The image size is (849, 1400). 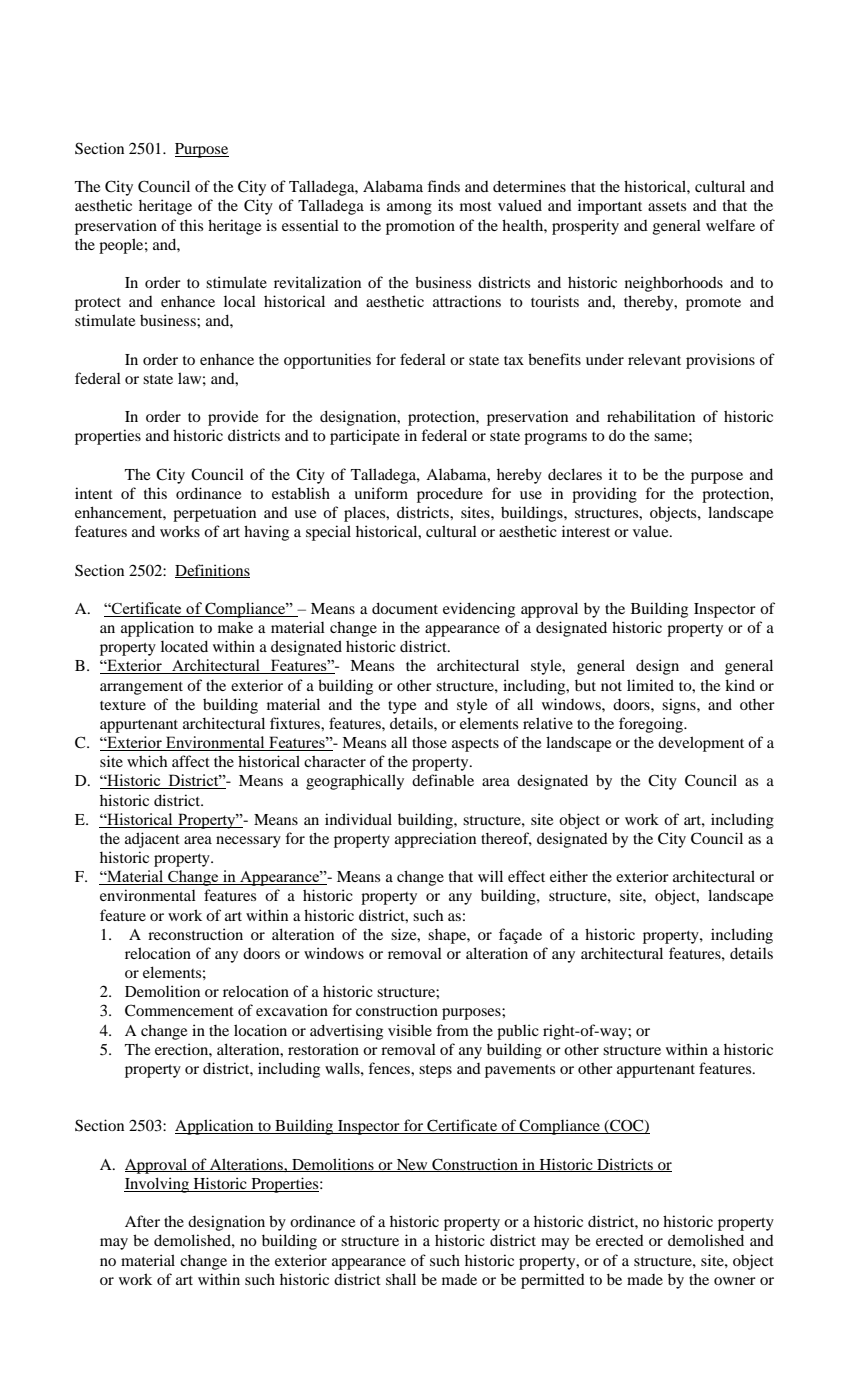 What do you see at coordinates (569, 876) in the page?
I see `either` at bounding box center [569, 876].
